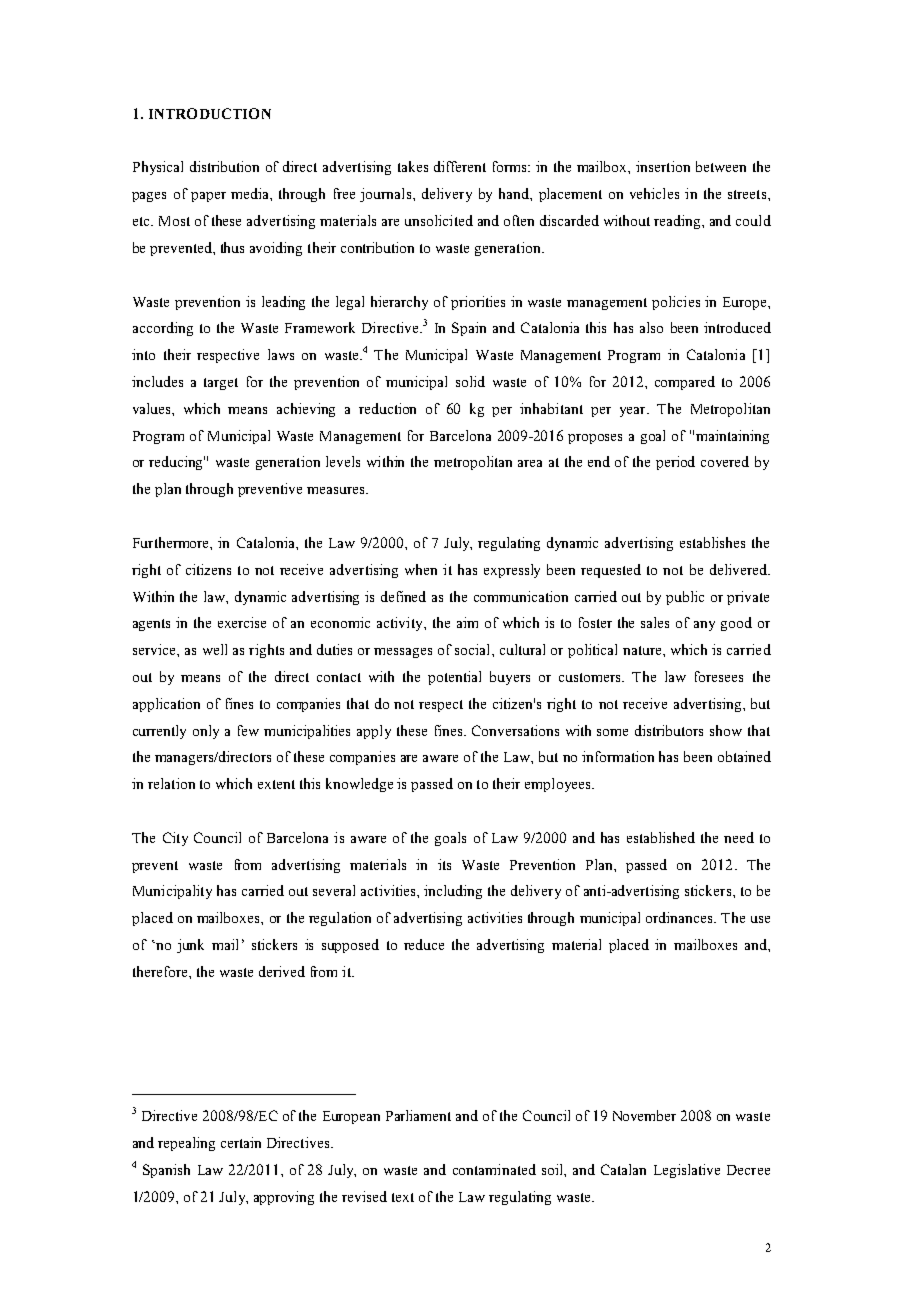  I want to click on distribution, so click(224, 166).
